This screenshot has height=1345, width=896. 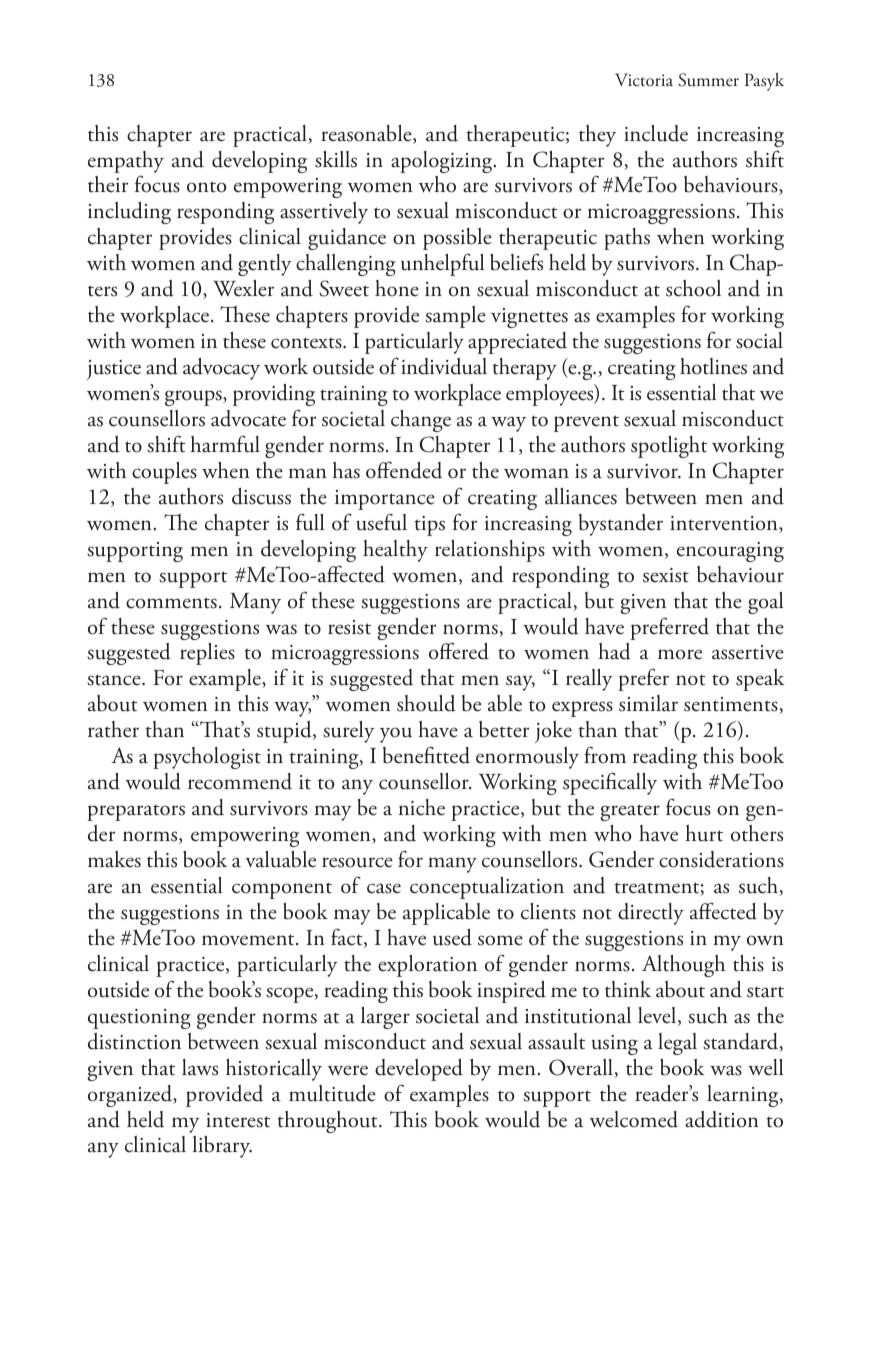 I want to click on apologizing, so click(x=443, y=162).
